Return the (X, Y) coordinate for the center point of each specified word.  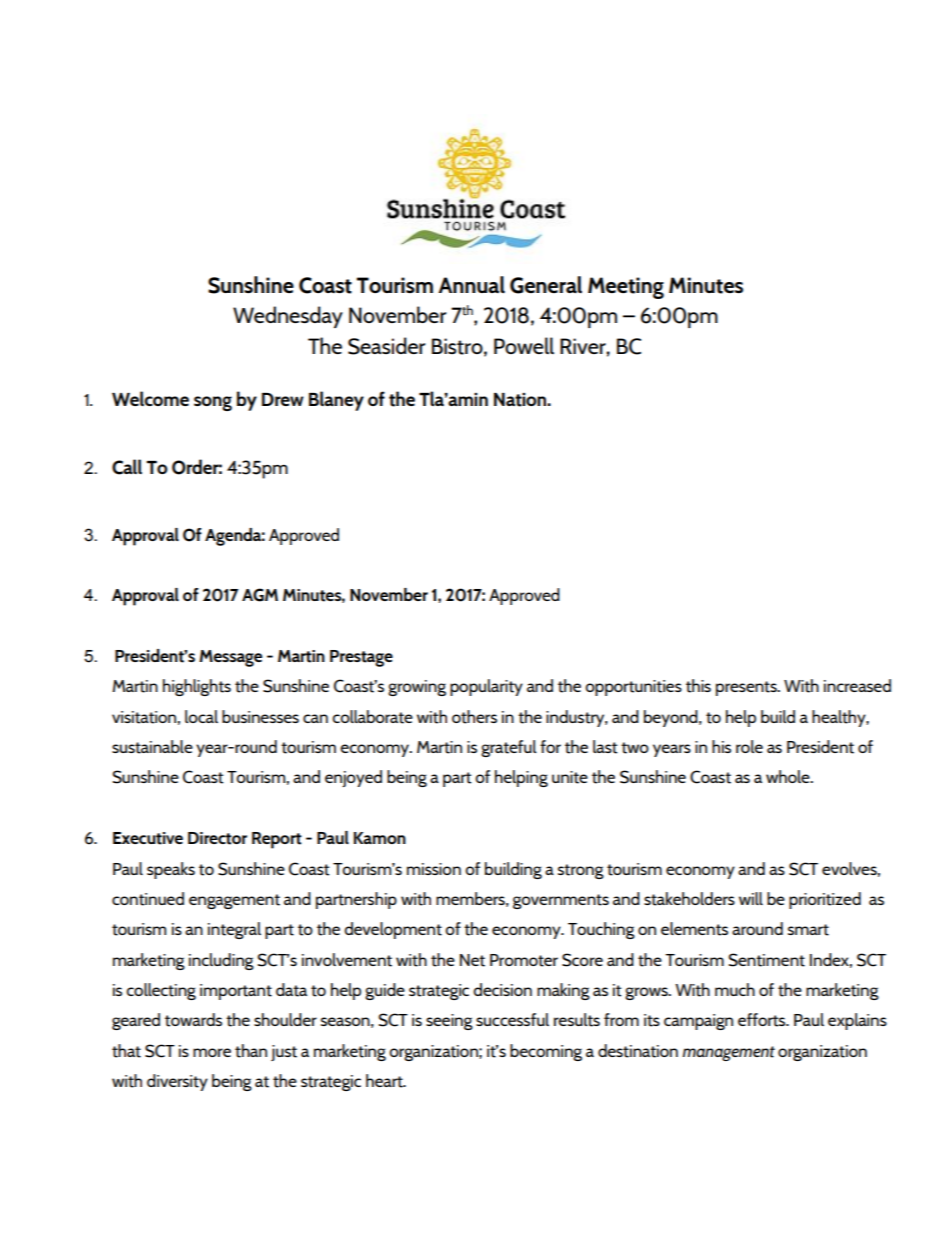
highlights (197, 687)
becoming (546, 1052)
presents (747, 688)
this (698, 686)
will (751, 898)
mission (434, 869)
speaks (171, 870)
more (212, 1052)
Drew (283, 399)
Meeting (626, 288)
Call (127, 467)
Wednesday (288, 317)
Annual (471, 284)
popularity (486, 687)
